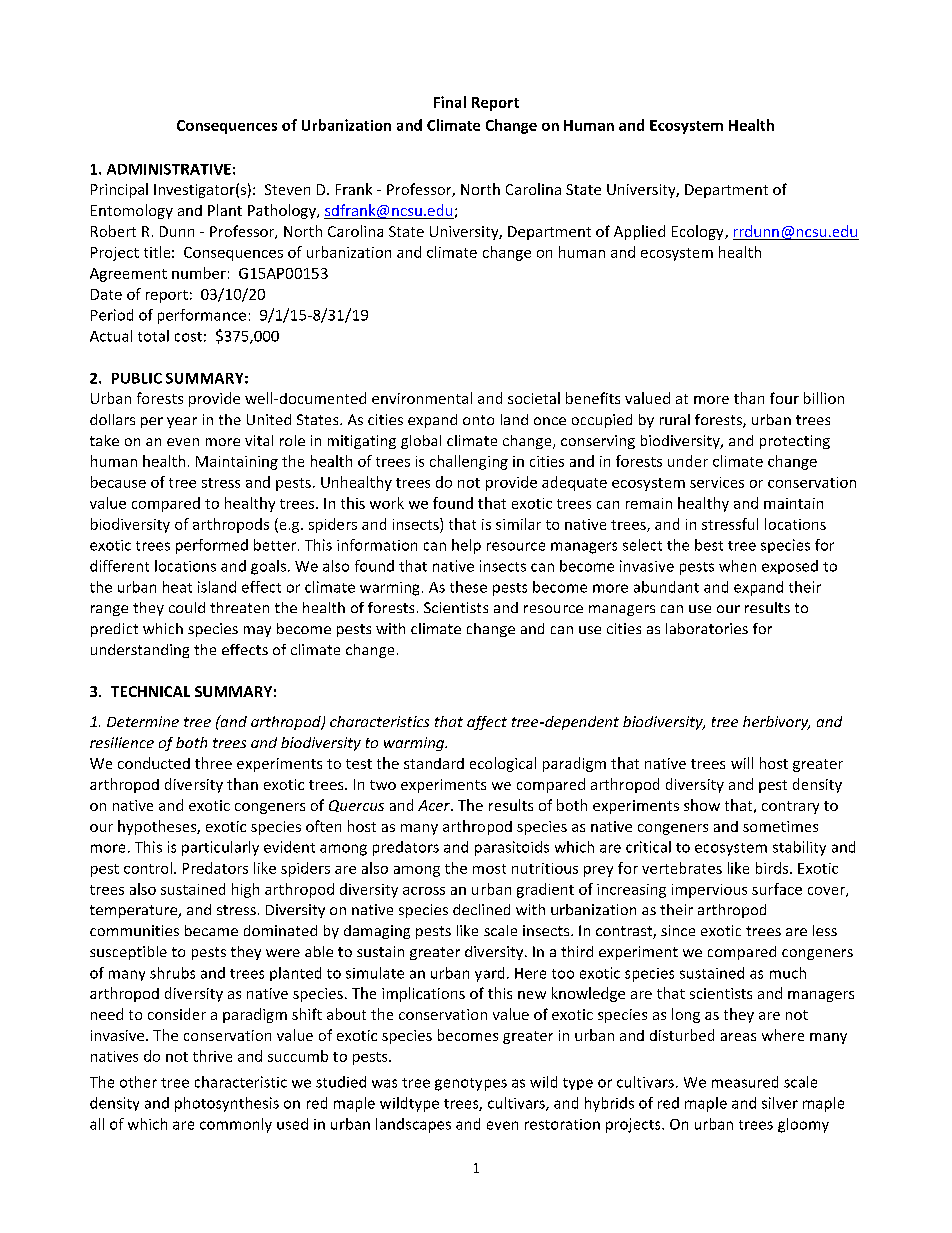  I want to click on performed, so click(212, 546).
